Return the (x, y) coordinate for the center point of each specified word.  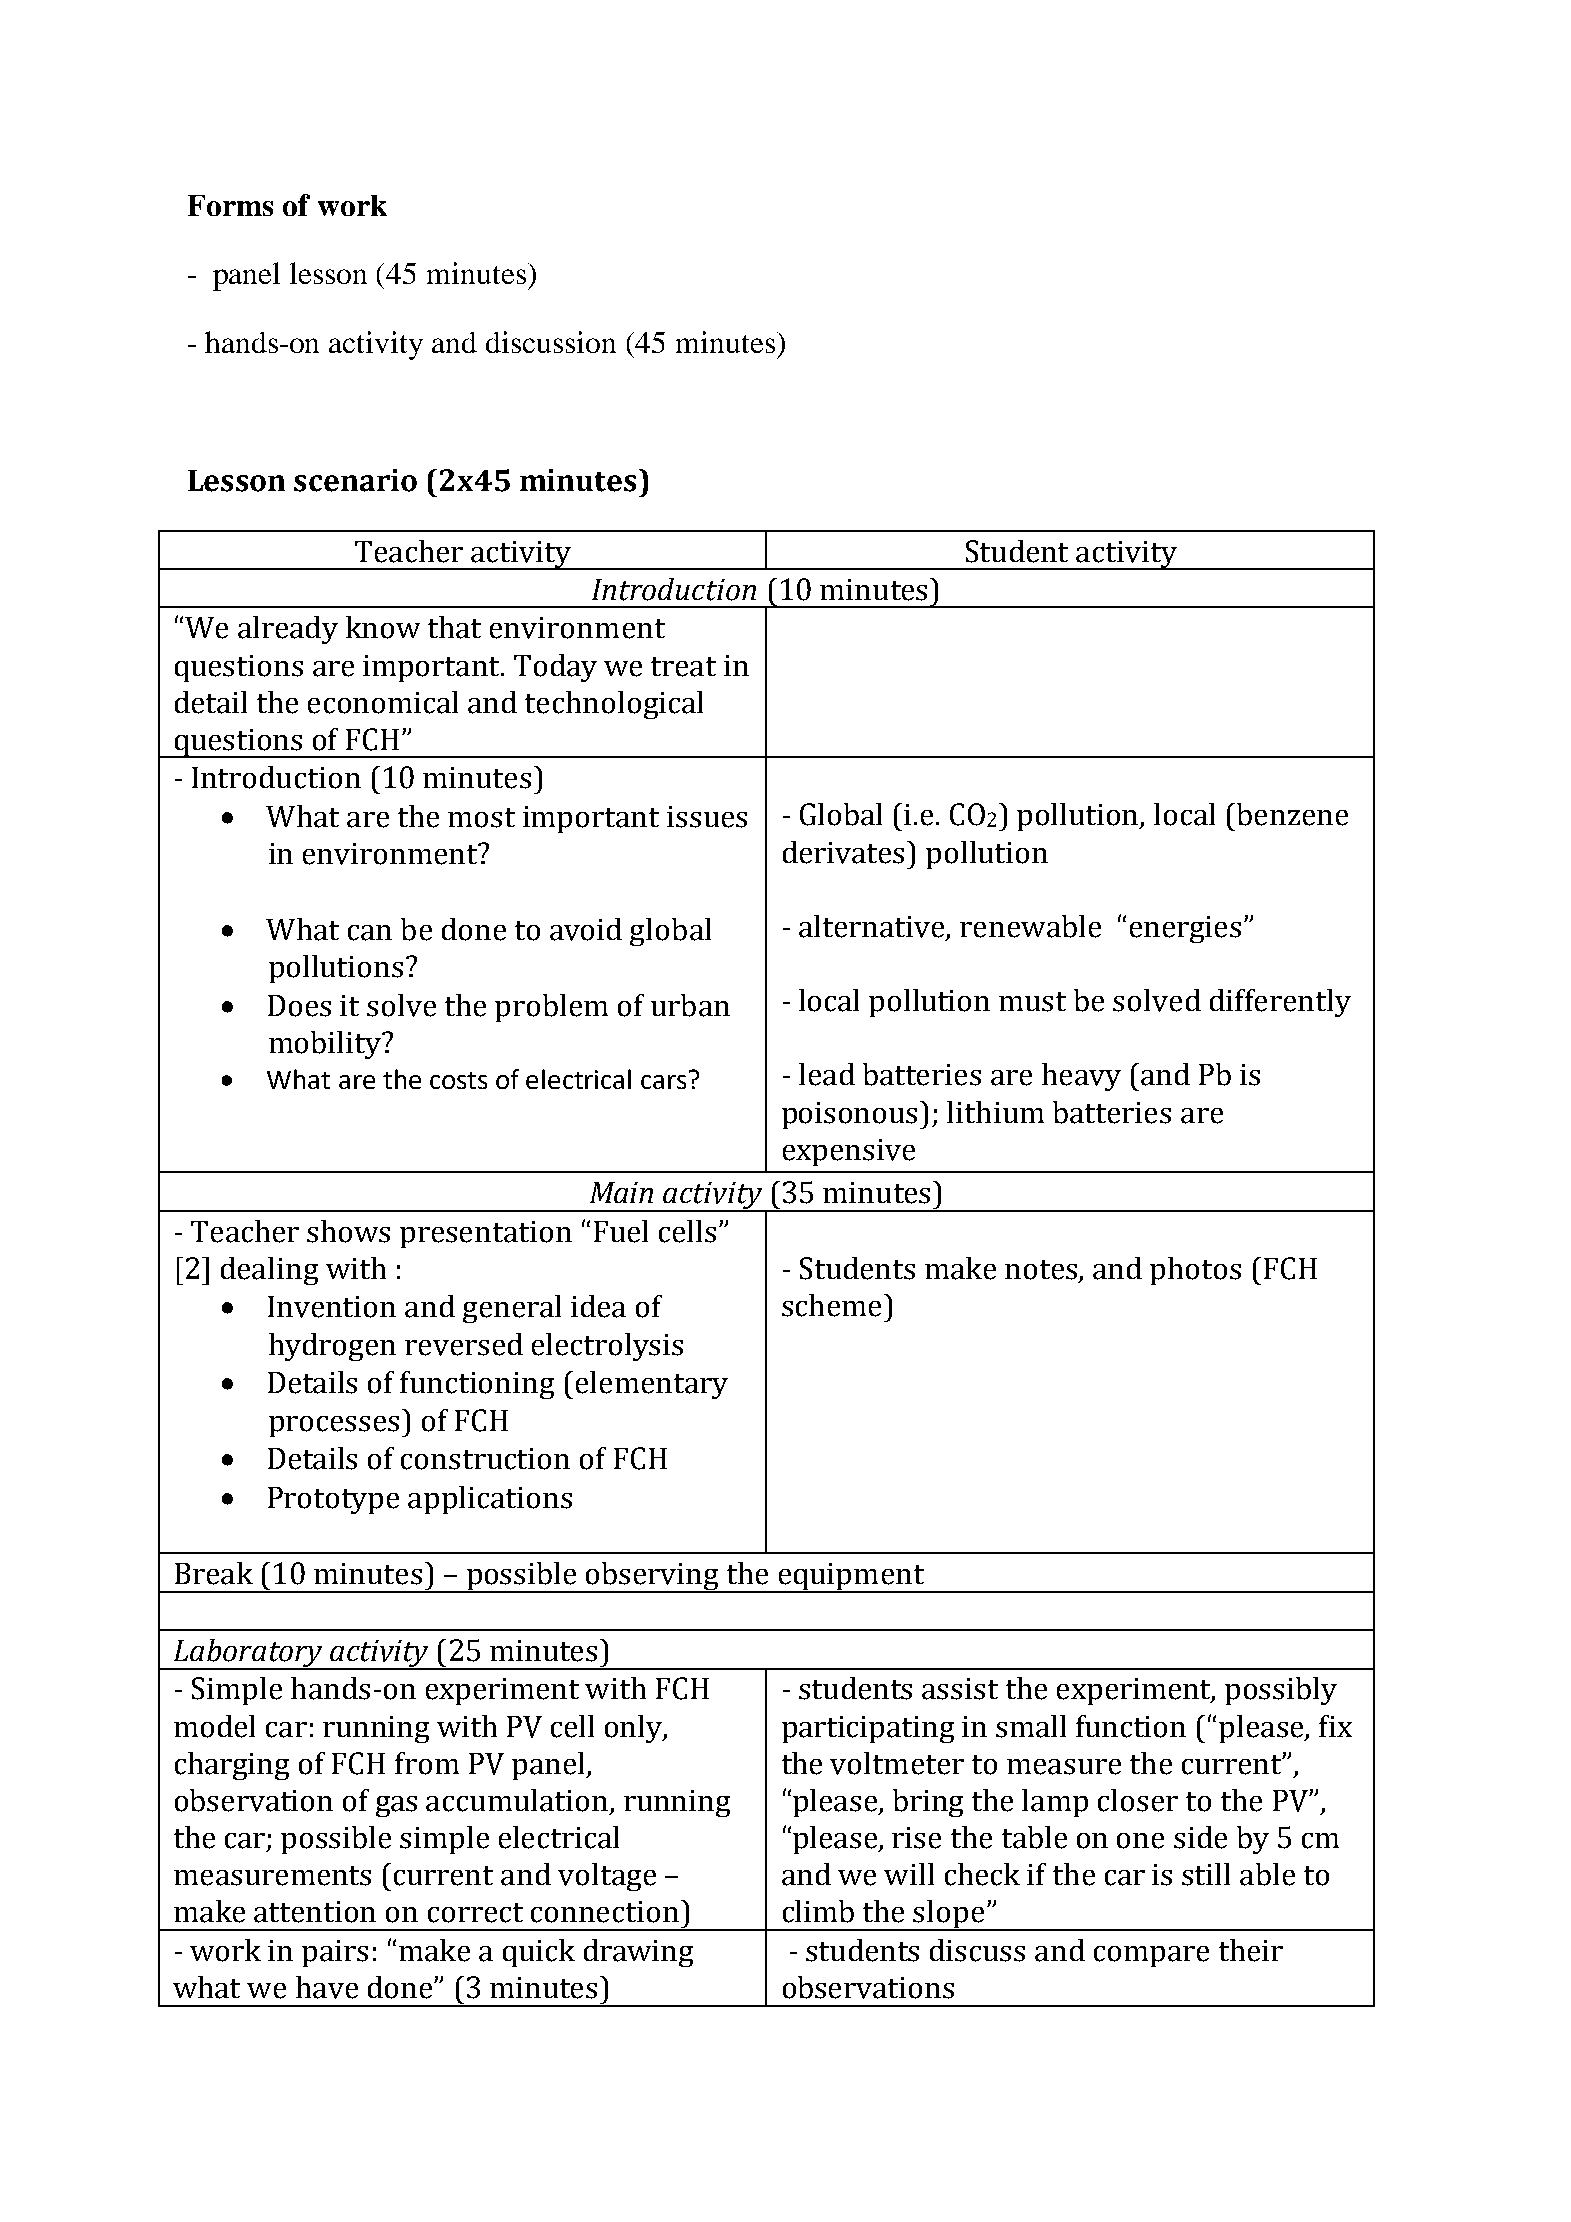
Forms (230, 205)
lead (827, 1074)
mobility (326, 1045)
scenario (355, 480)
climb (818, 1911)
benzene (1291, 814)
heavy (1081, 1077)
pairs (335, 1953)
